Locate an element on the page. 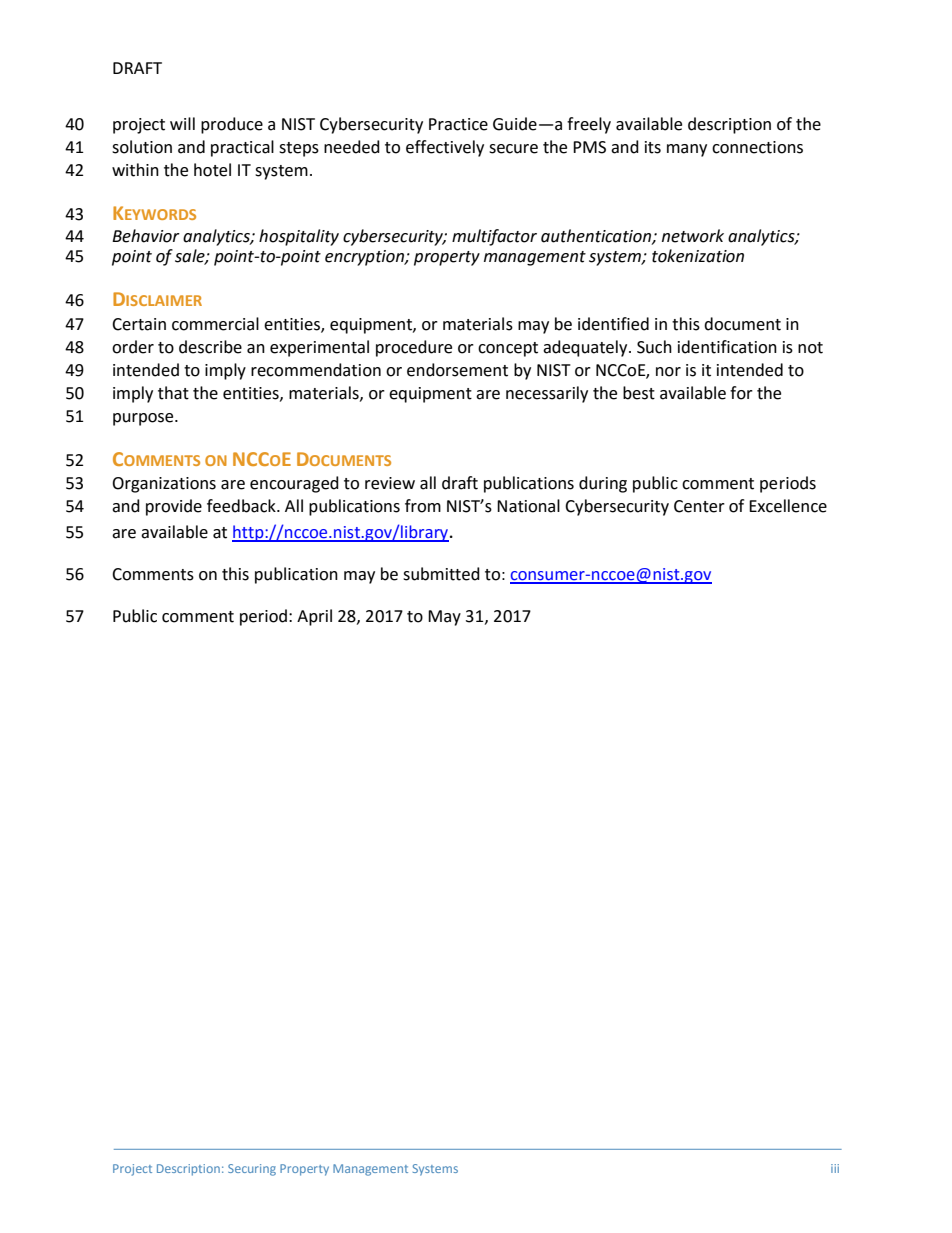 The width and height of the page is (952, 1233). Securing is located at coordinates (252, 1170).
